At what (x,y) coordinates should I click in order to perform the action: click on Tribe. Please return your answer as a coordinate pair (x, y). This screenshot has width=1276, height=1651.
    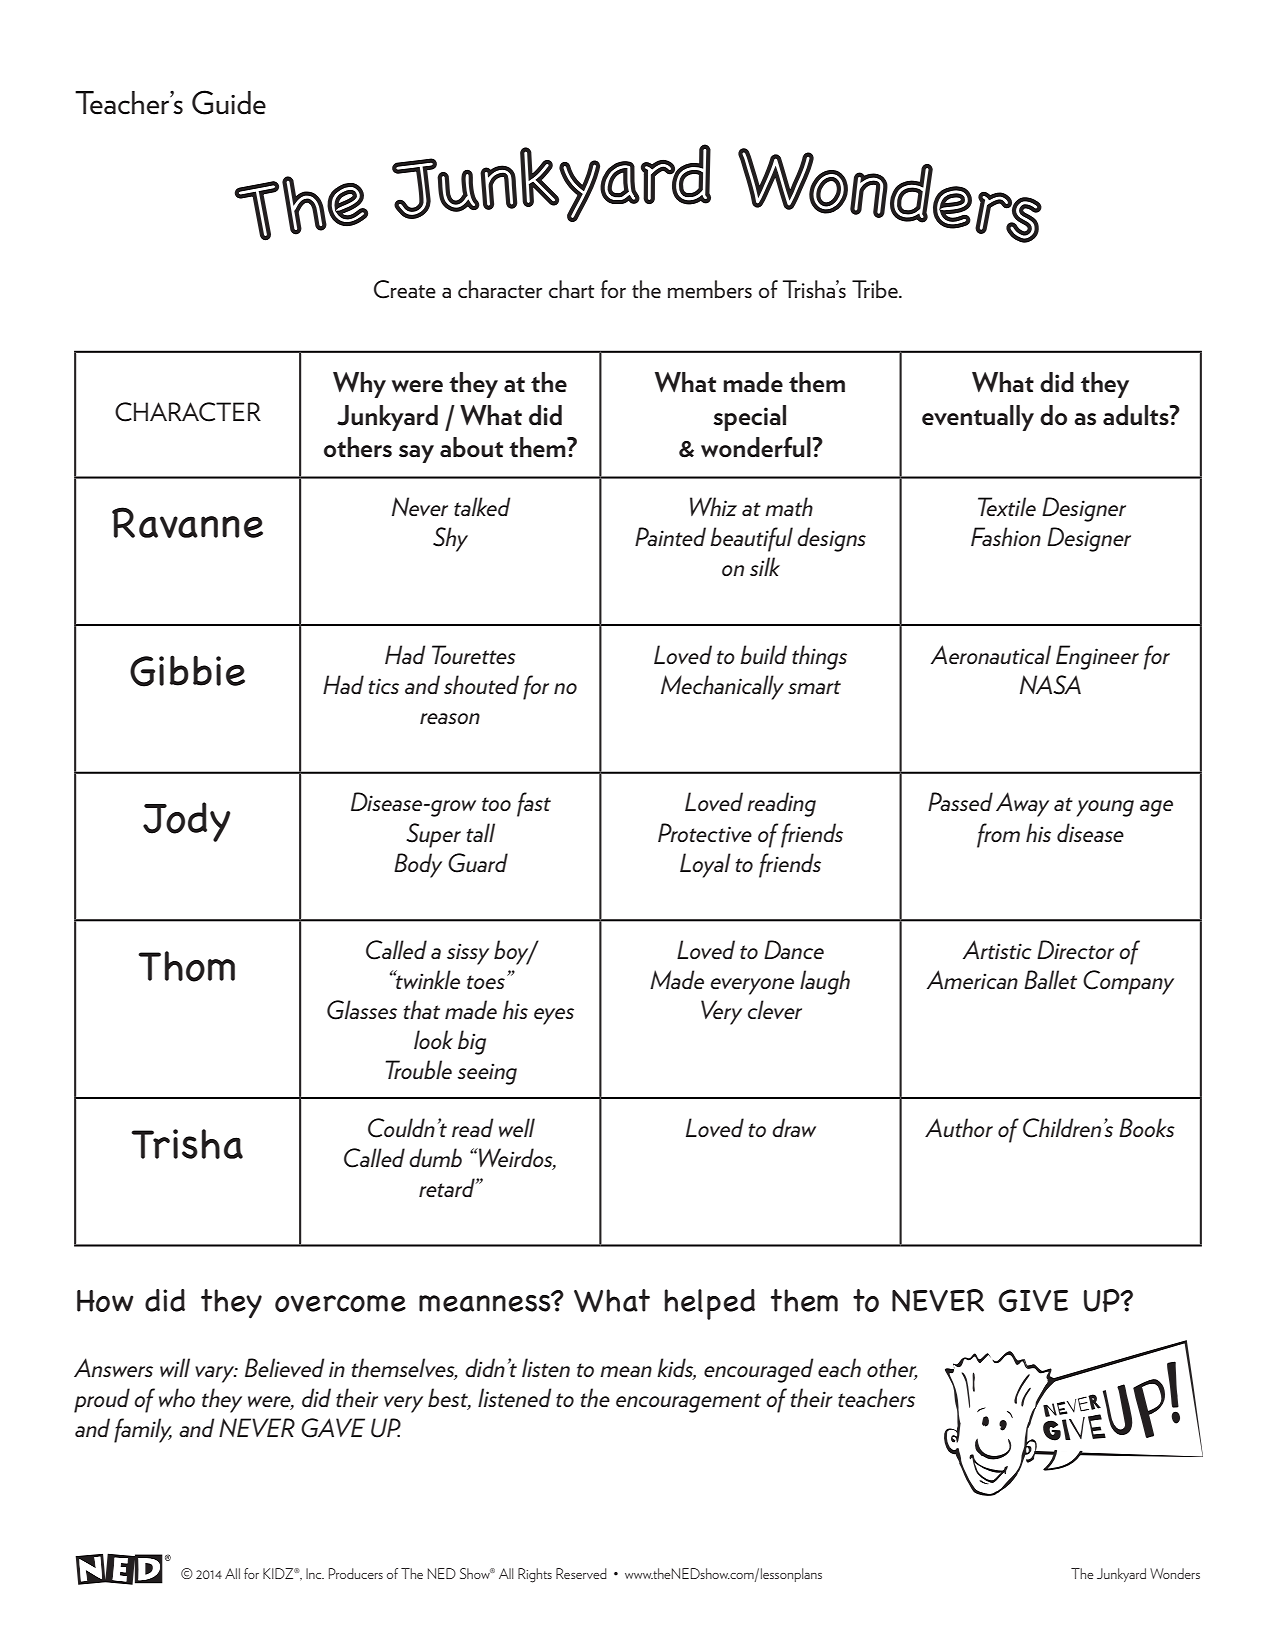
    Looking at the image, I should click on (876, 289).
